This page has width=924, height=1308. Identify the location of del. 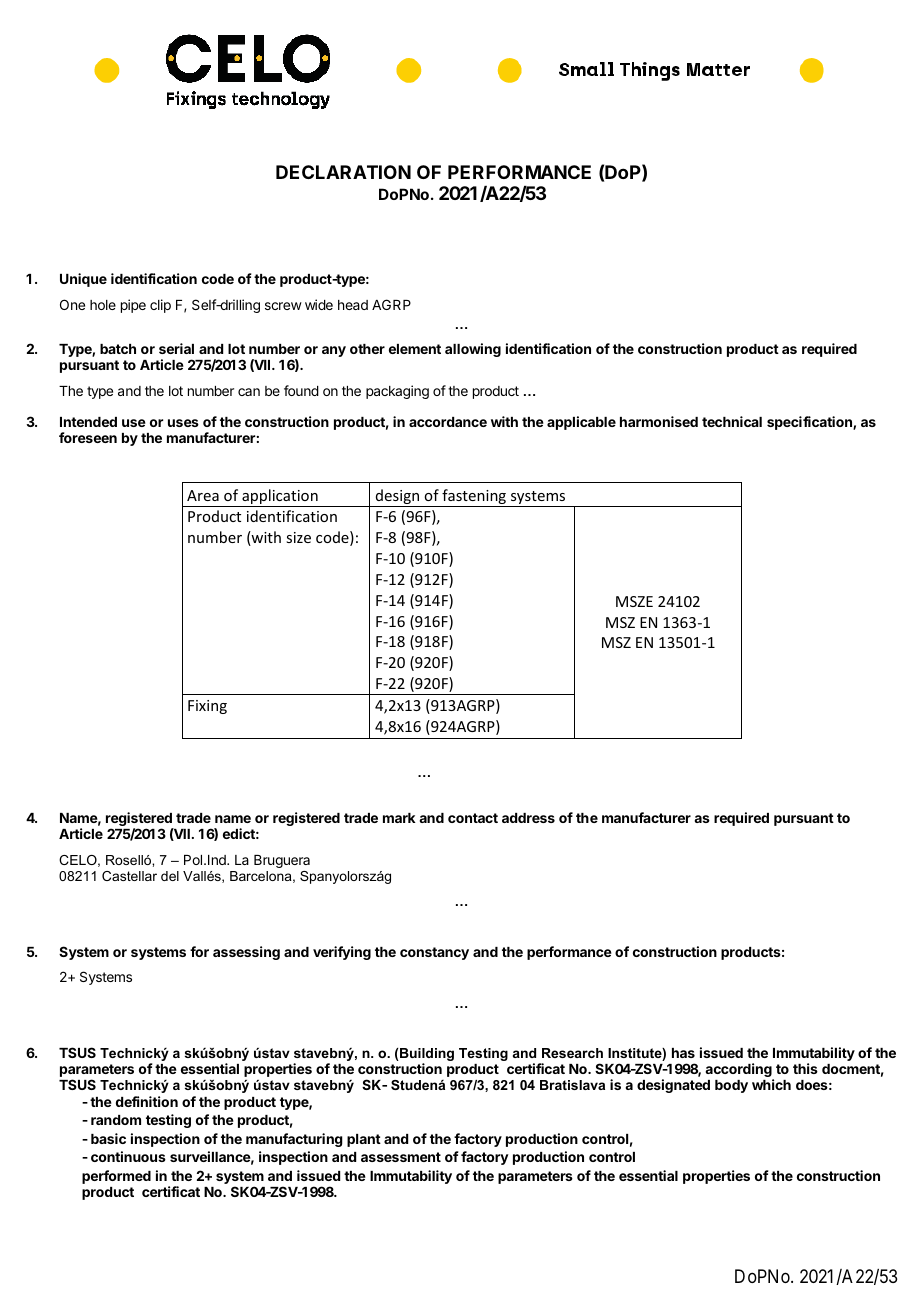
(170, 876).
